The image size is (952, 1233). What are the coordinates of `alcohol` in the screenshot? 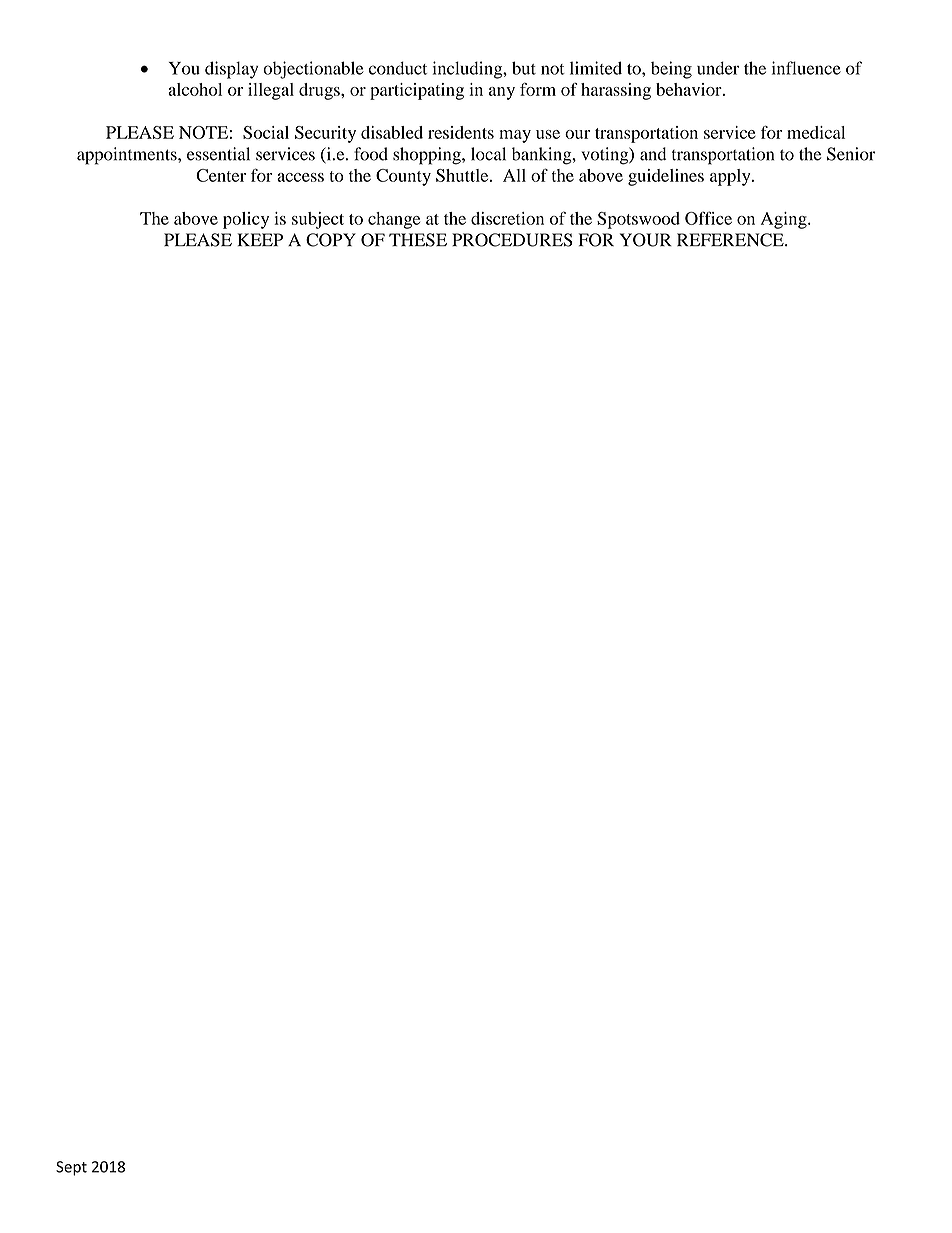 It's located at (195, 89).
